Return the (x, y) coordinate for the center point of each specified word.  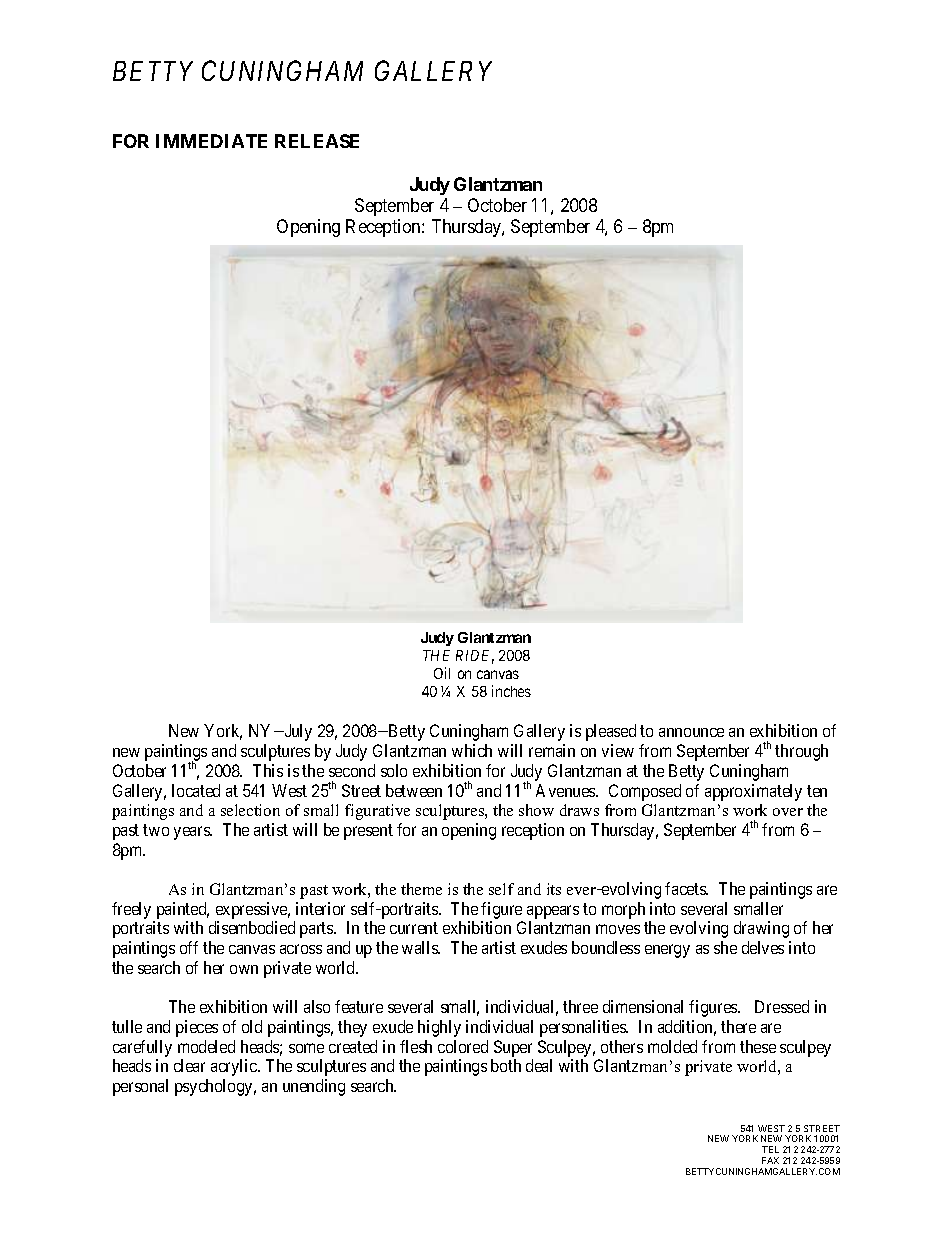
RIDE (475, 657)
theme (421, 889)
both (506, 1065)
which (472, 750)
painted (183, 910)
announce (691, 732)
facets (686, 888)
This (268, 770)
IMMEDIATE (211, 141)
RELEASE (317, 141)
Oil (442, 673)
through (801, 752)
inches (511, 691)
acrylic (235, 1067)
